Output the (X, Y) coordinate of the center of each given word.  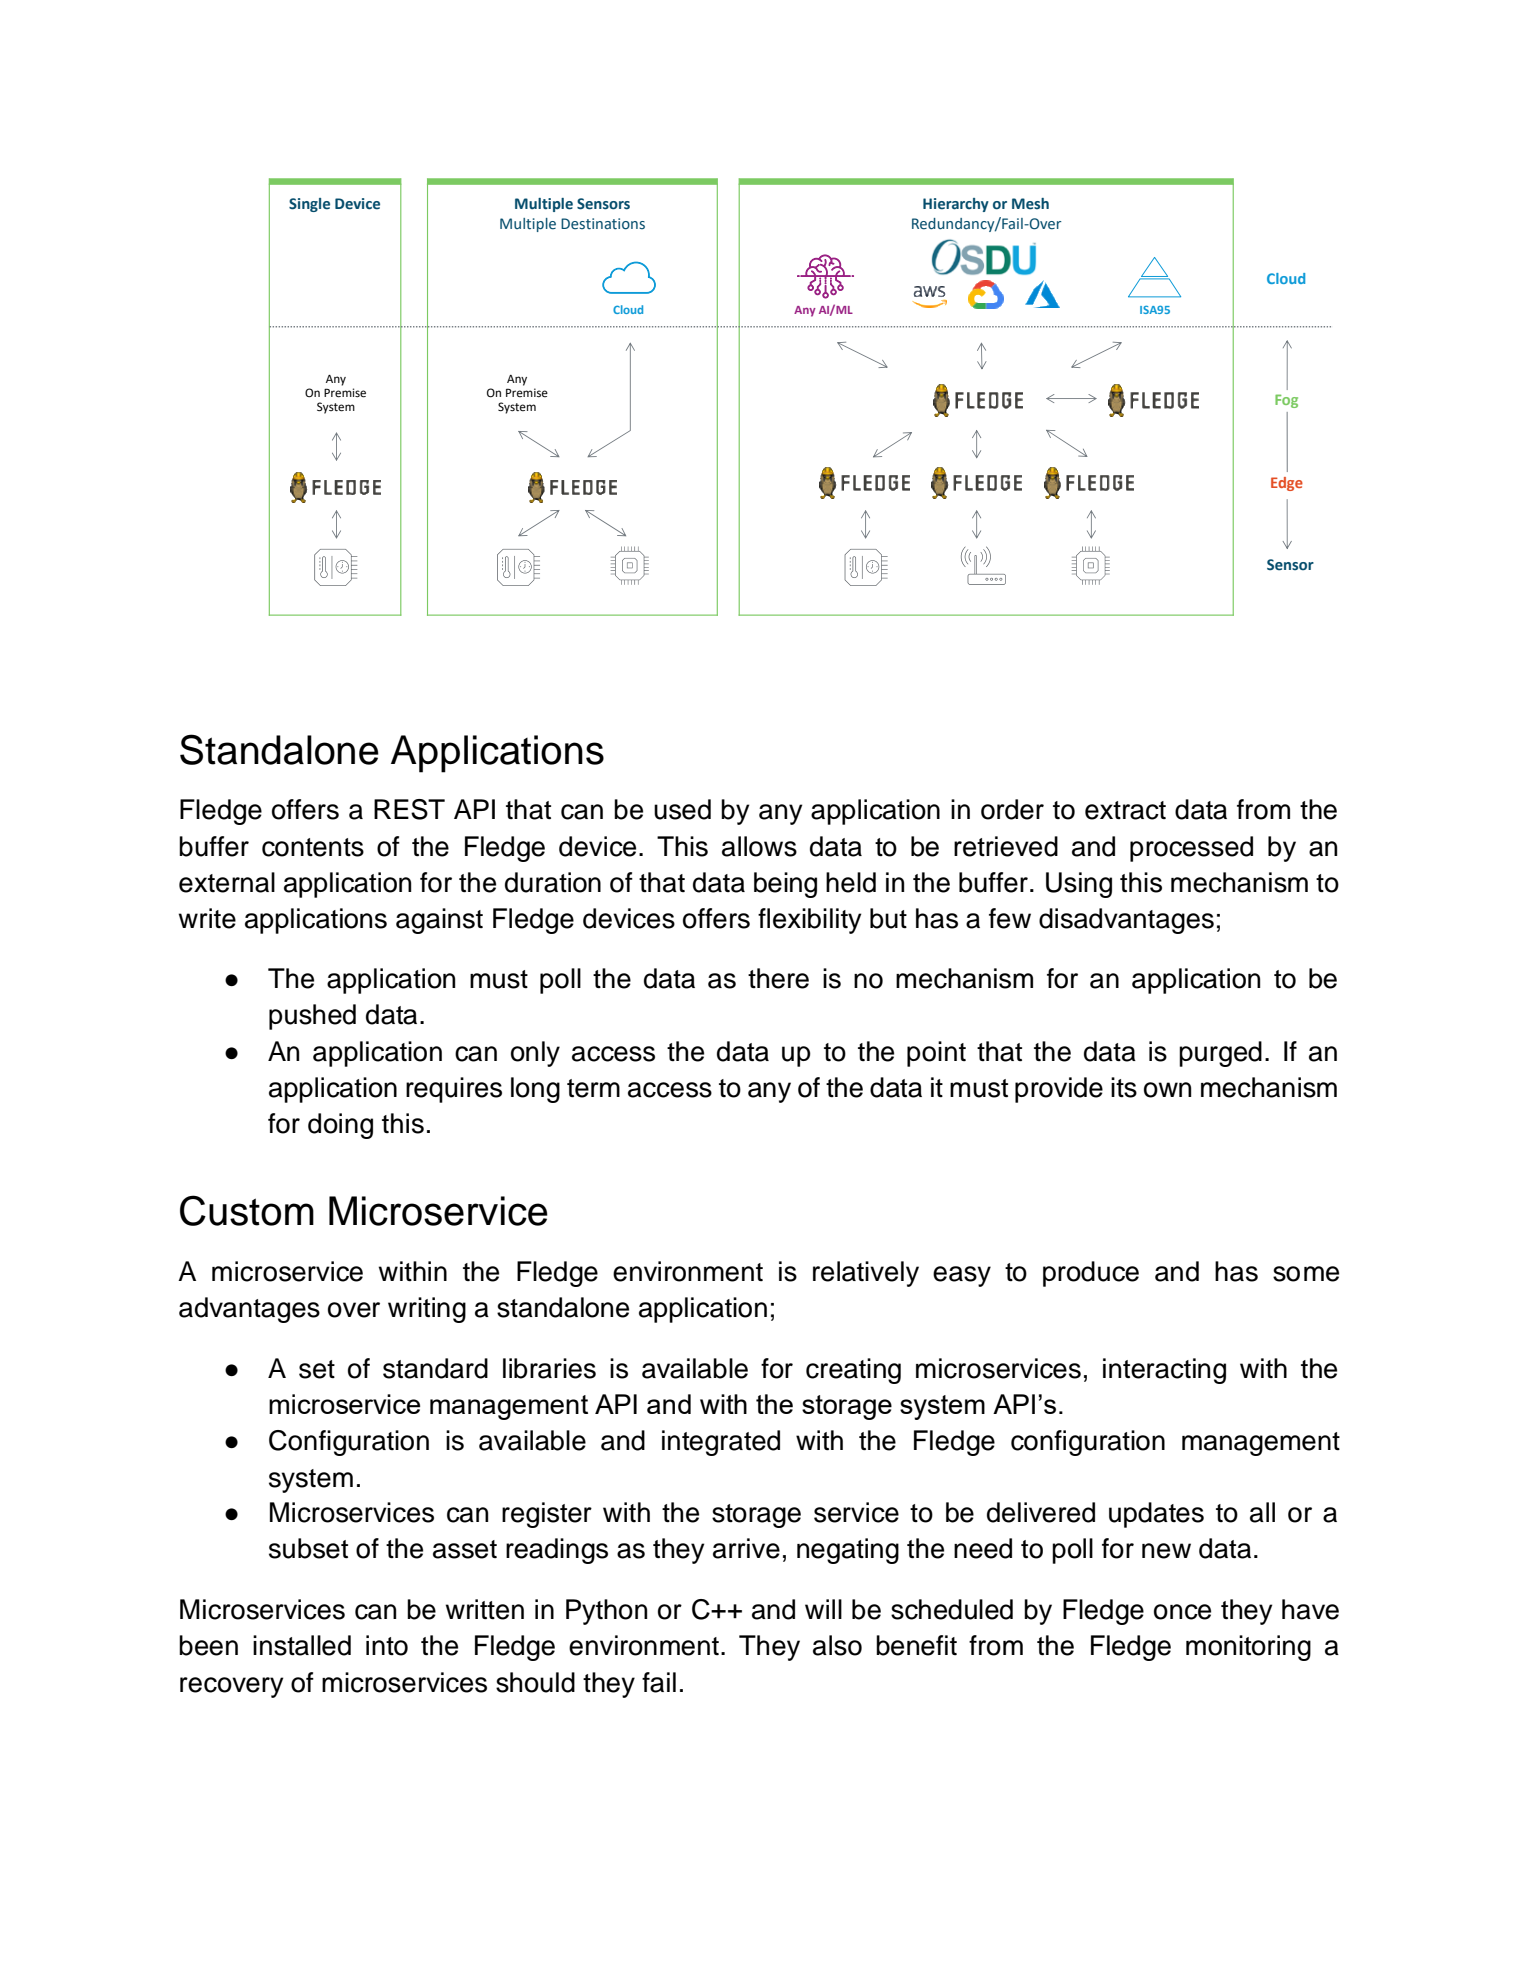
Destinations (603, 224)
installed (302, 1645)
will (823, 1609)
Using (1079, 885)
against (439, 921)
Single (309, 205)
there (778, 978)
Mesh (1030, 204)
